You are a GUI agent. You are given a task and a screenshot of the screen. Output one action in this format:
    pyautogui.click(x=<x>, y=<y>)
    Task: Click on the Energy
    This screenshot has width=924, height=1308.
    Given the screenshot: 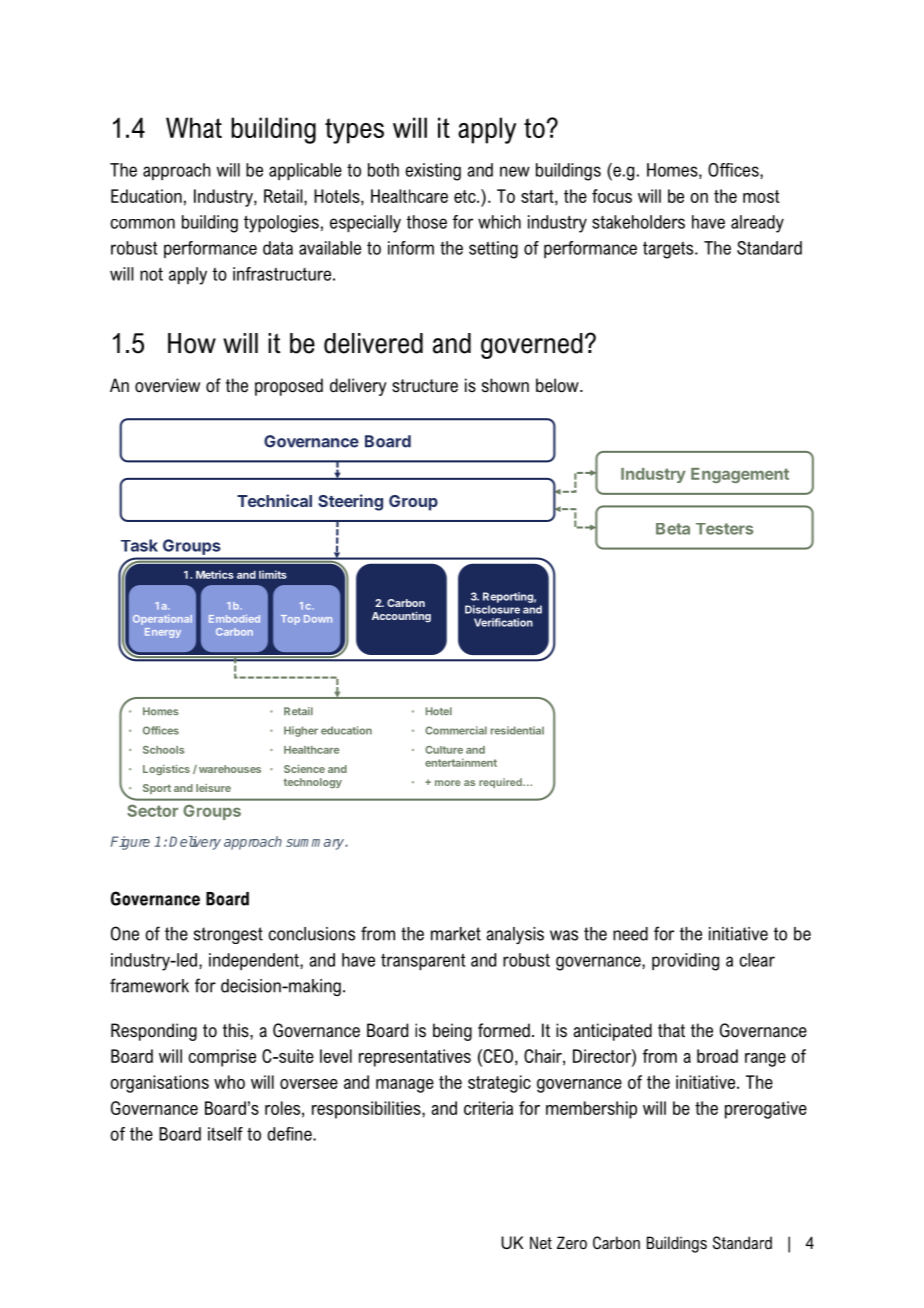 What is the action you would take?
    pyautogui.click(x=163, y=633)
